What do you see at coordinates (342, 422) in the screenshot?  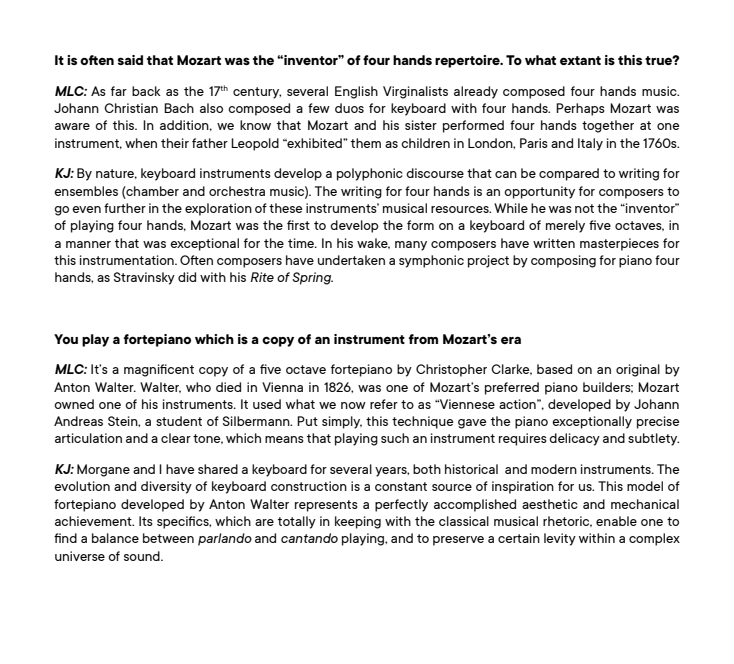 I see `simply` at bounding box center [342, 422].
